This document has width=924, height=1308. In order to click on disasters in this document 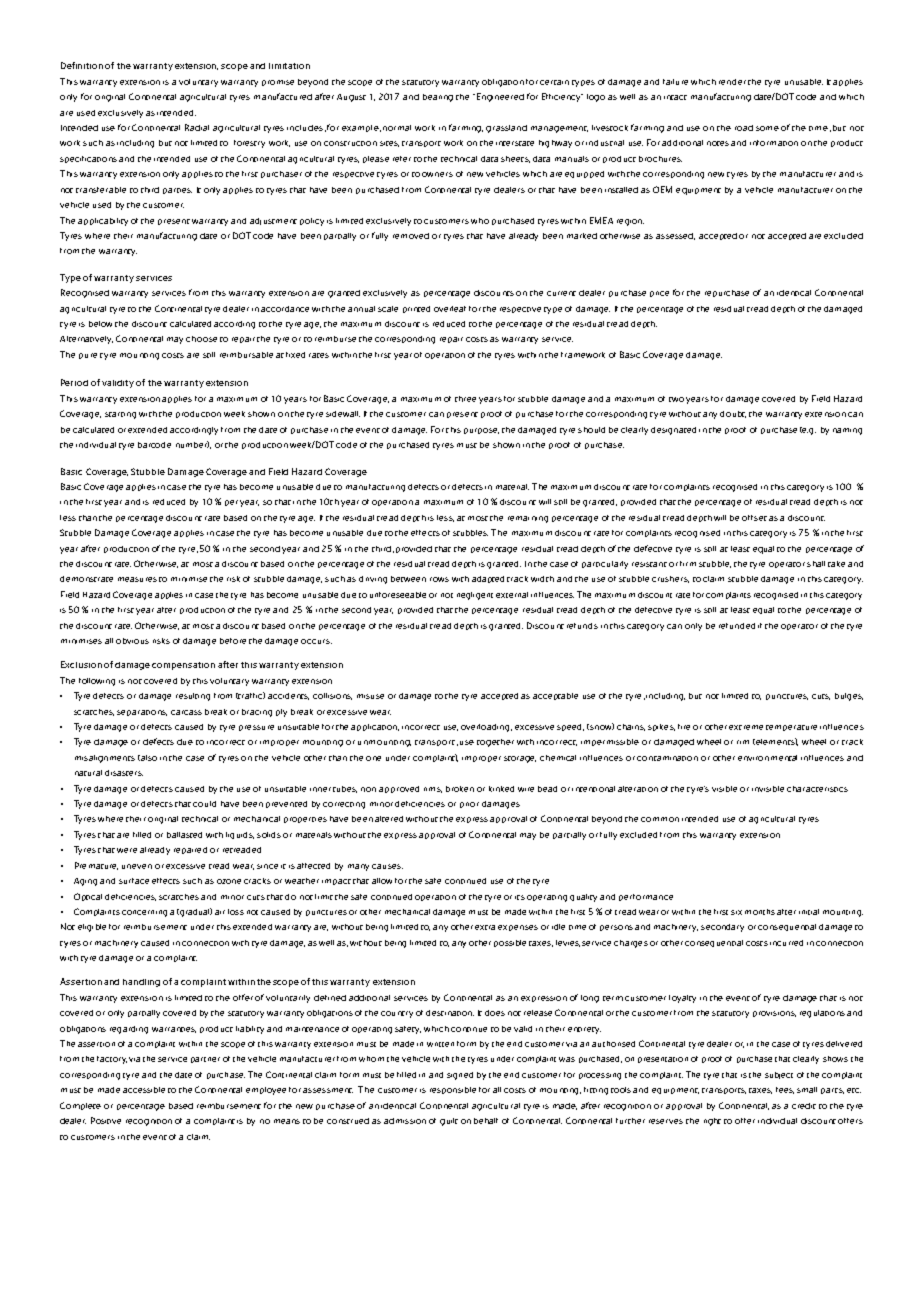, I will do `click(124, 773)`.
